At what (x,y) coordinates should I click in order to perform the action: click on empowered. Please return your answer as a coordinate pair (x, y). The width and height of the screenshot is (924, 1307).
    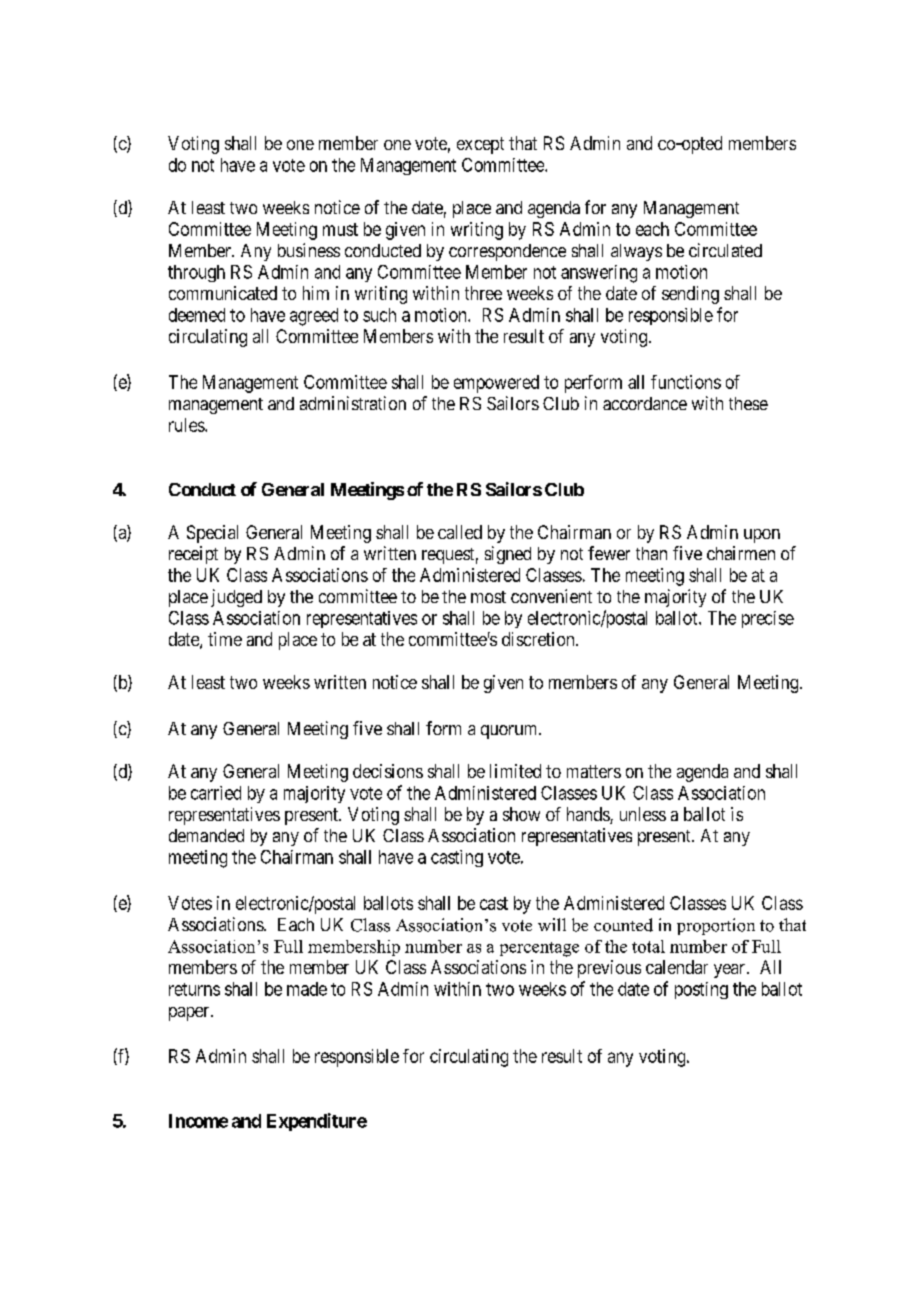
    Looking at the image, I should click on (496, 384).
